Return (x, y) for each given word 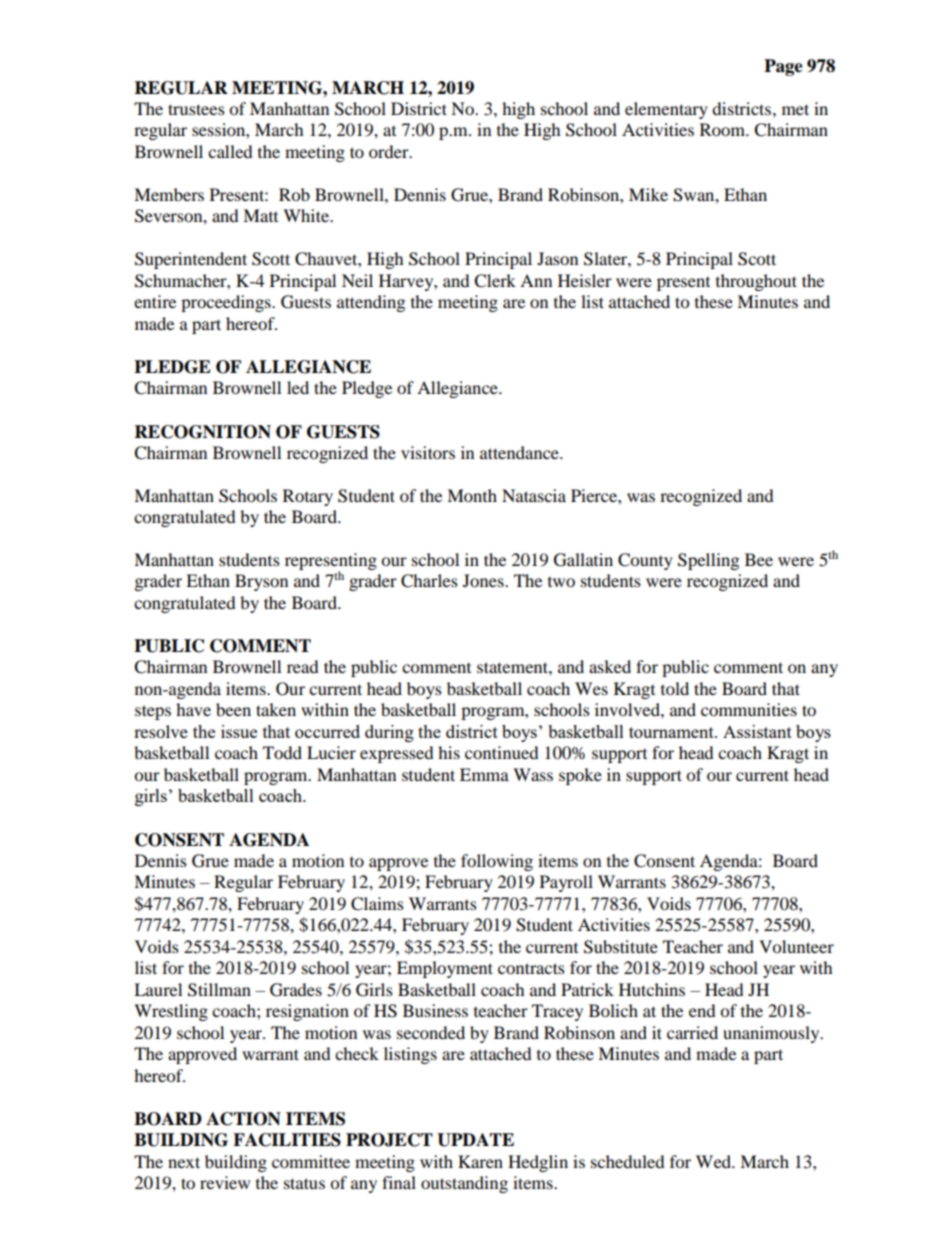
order (390, 151)
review (225, 1182)
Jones (484, 580)
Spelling (708, 561)
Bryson (261, 582)
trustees (196, 109)
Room (724, 129)
